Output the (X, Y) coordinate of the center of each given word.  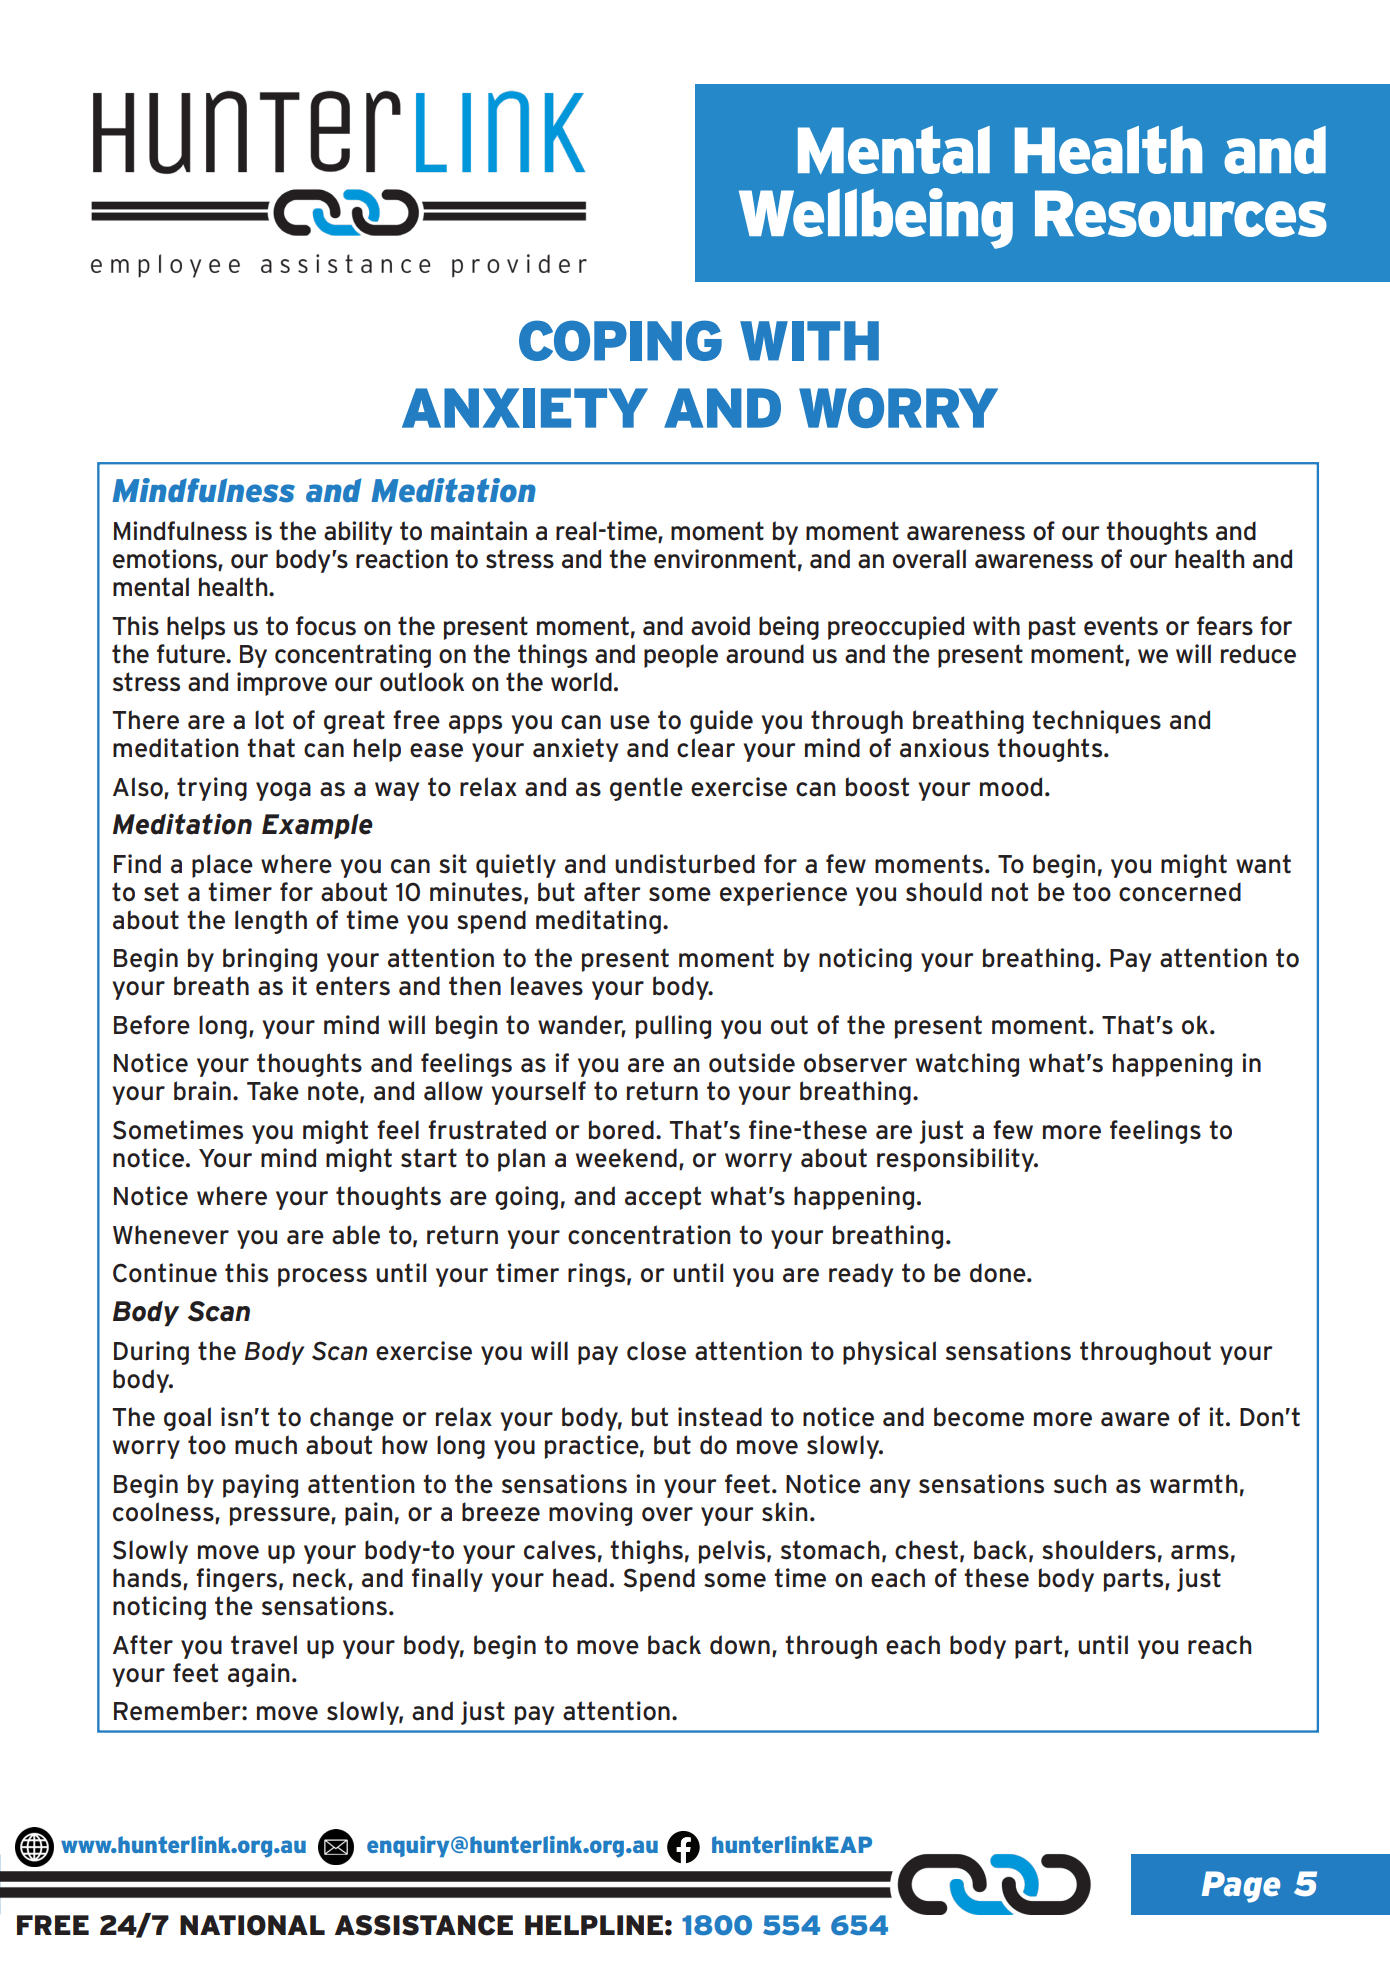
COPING (620, 340)
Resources (1181, 213)
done (999, 1273)
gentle (646, 789)
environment (725, 559)
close (656, 1351)
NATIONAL (252, 1925)
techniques (1096, 722)
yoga (283, 791)
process (322, 1277)
